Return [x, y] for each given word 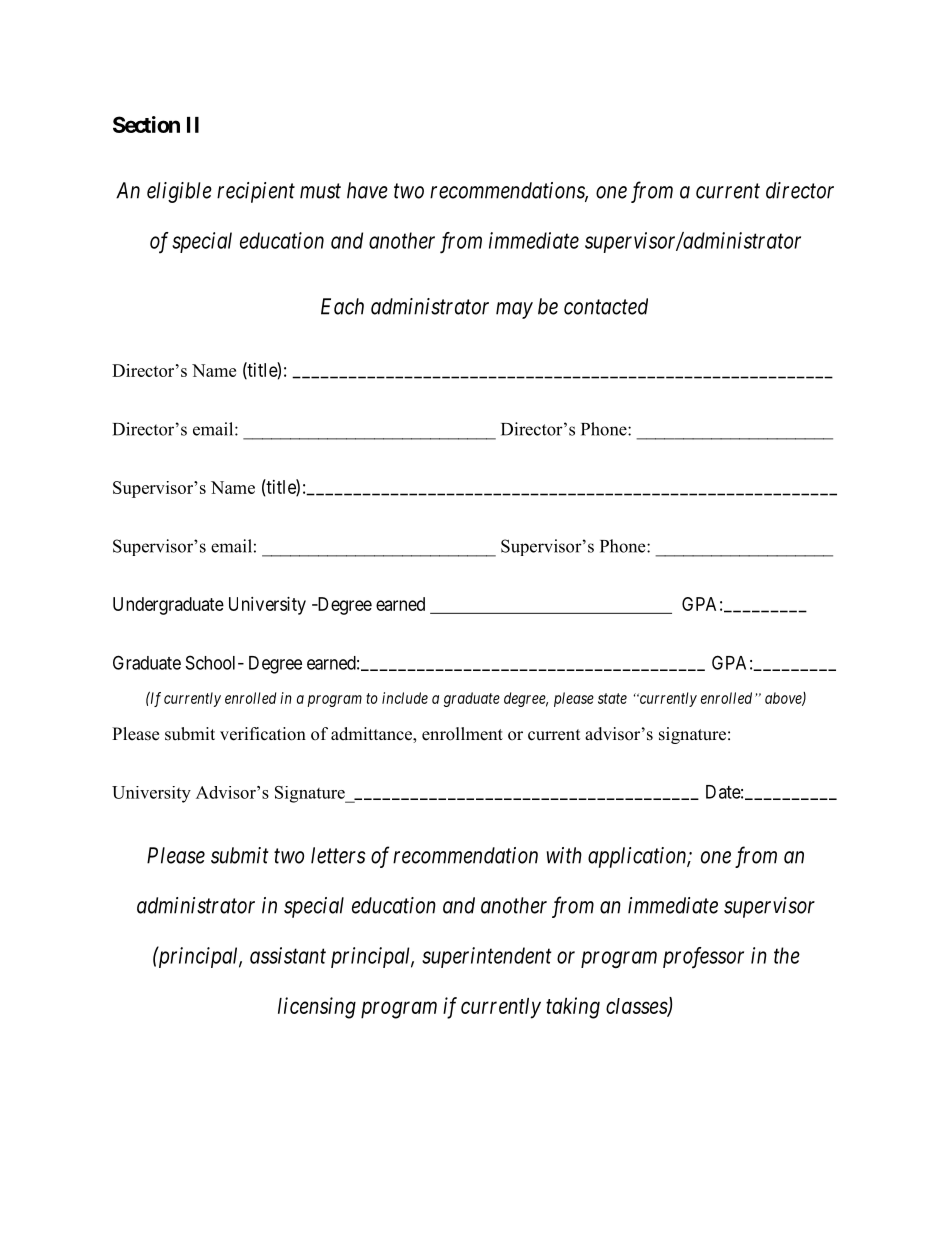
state [612, 698]
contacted [606, 306]
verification [263, 734]
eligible [179, 192]
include [405, 698]
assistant [288, 955]
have [367, 190]
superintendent [487, 957]
